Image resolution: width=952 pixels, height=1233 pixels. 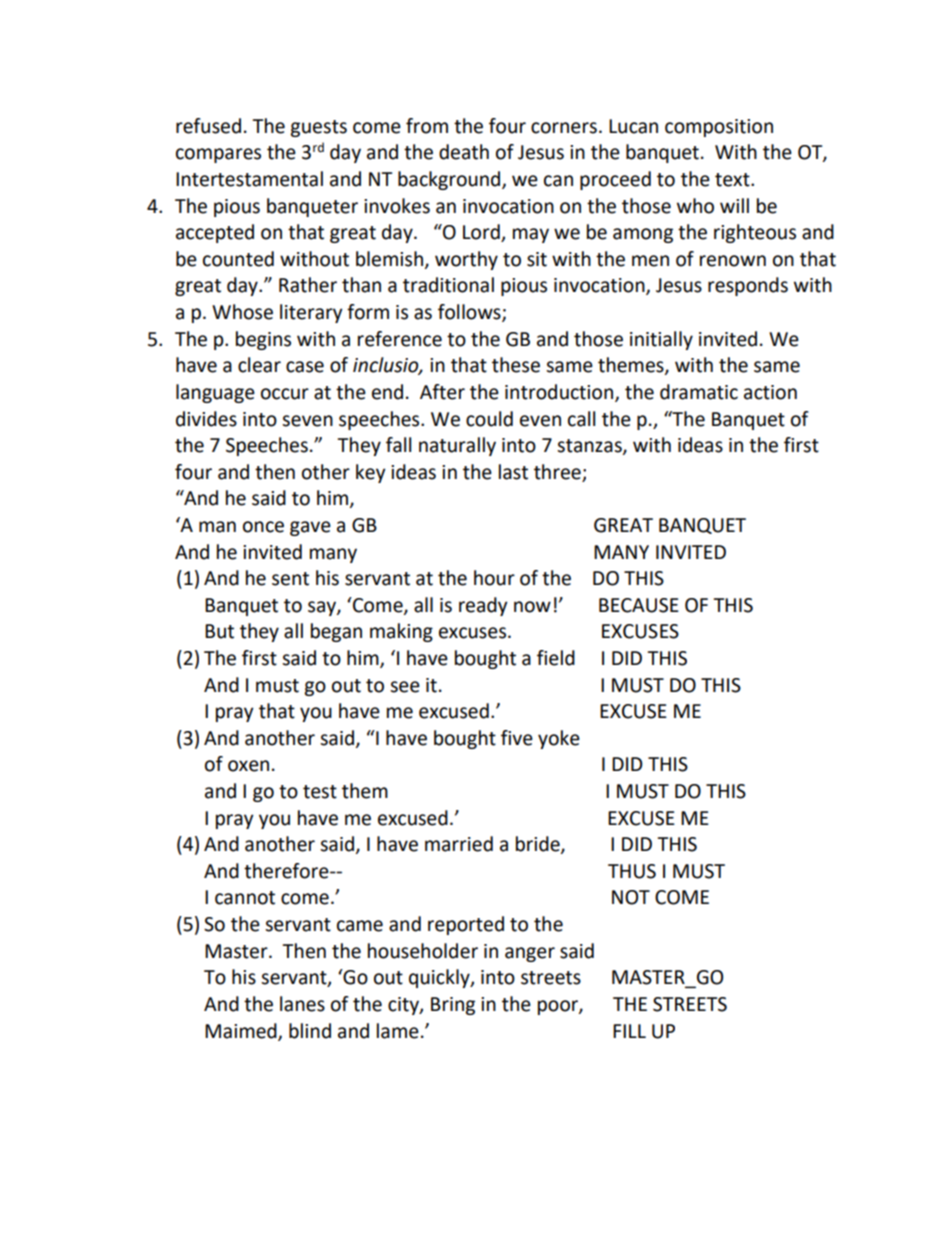 I want to click on guests, so click(x=318, y=128).
